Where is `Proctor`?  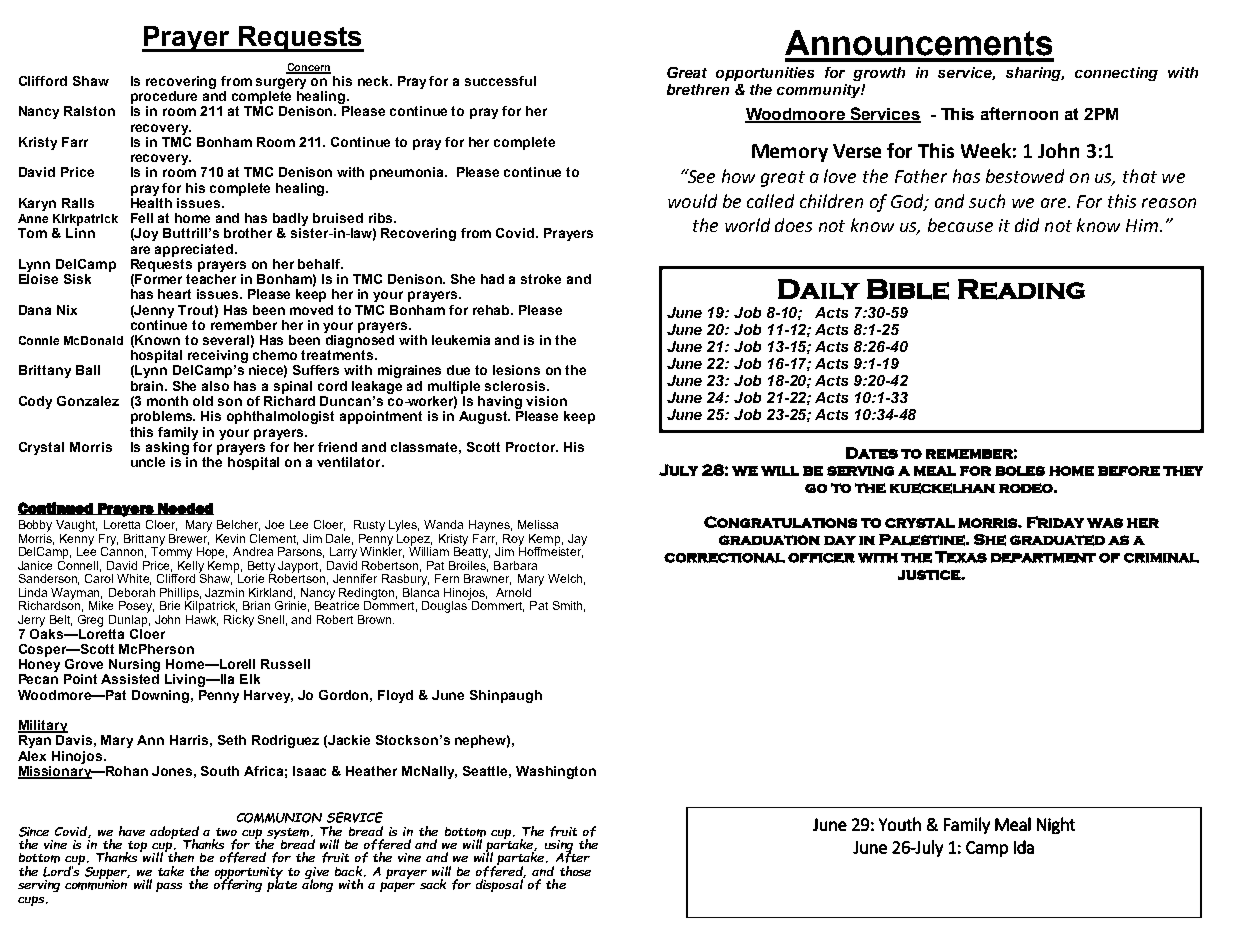 Proctor is located at coordinates (532, 447).
